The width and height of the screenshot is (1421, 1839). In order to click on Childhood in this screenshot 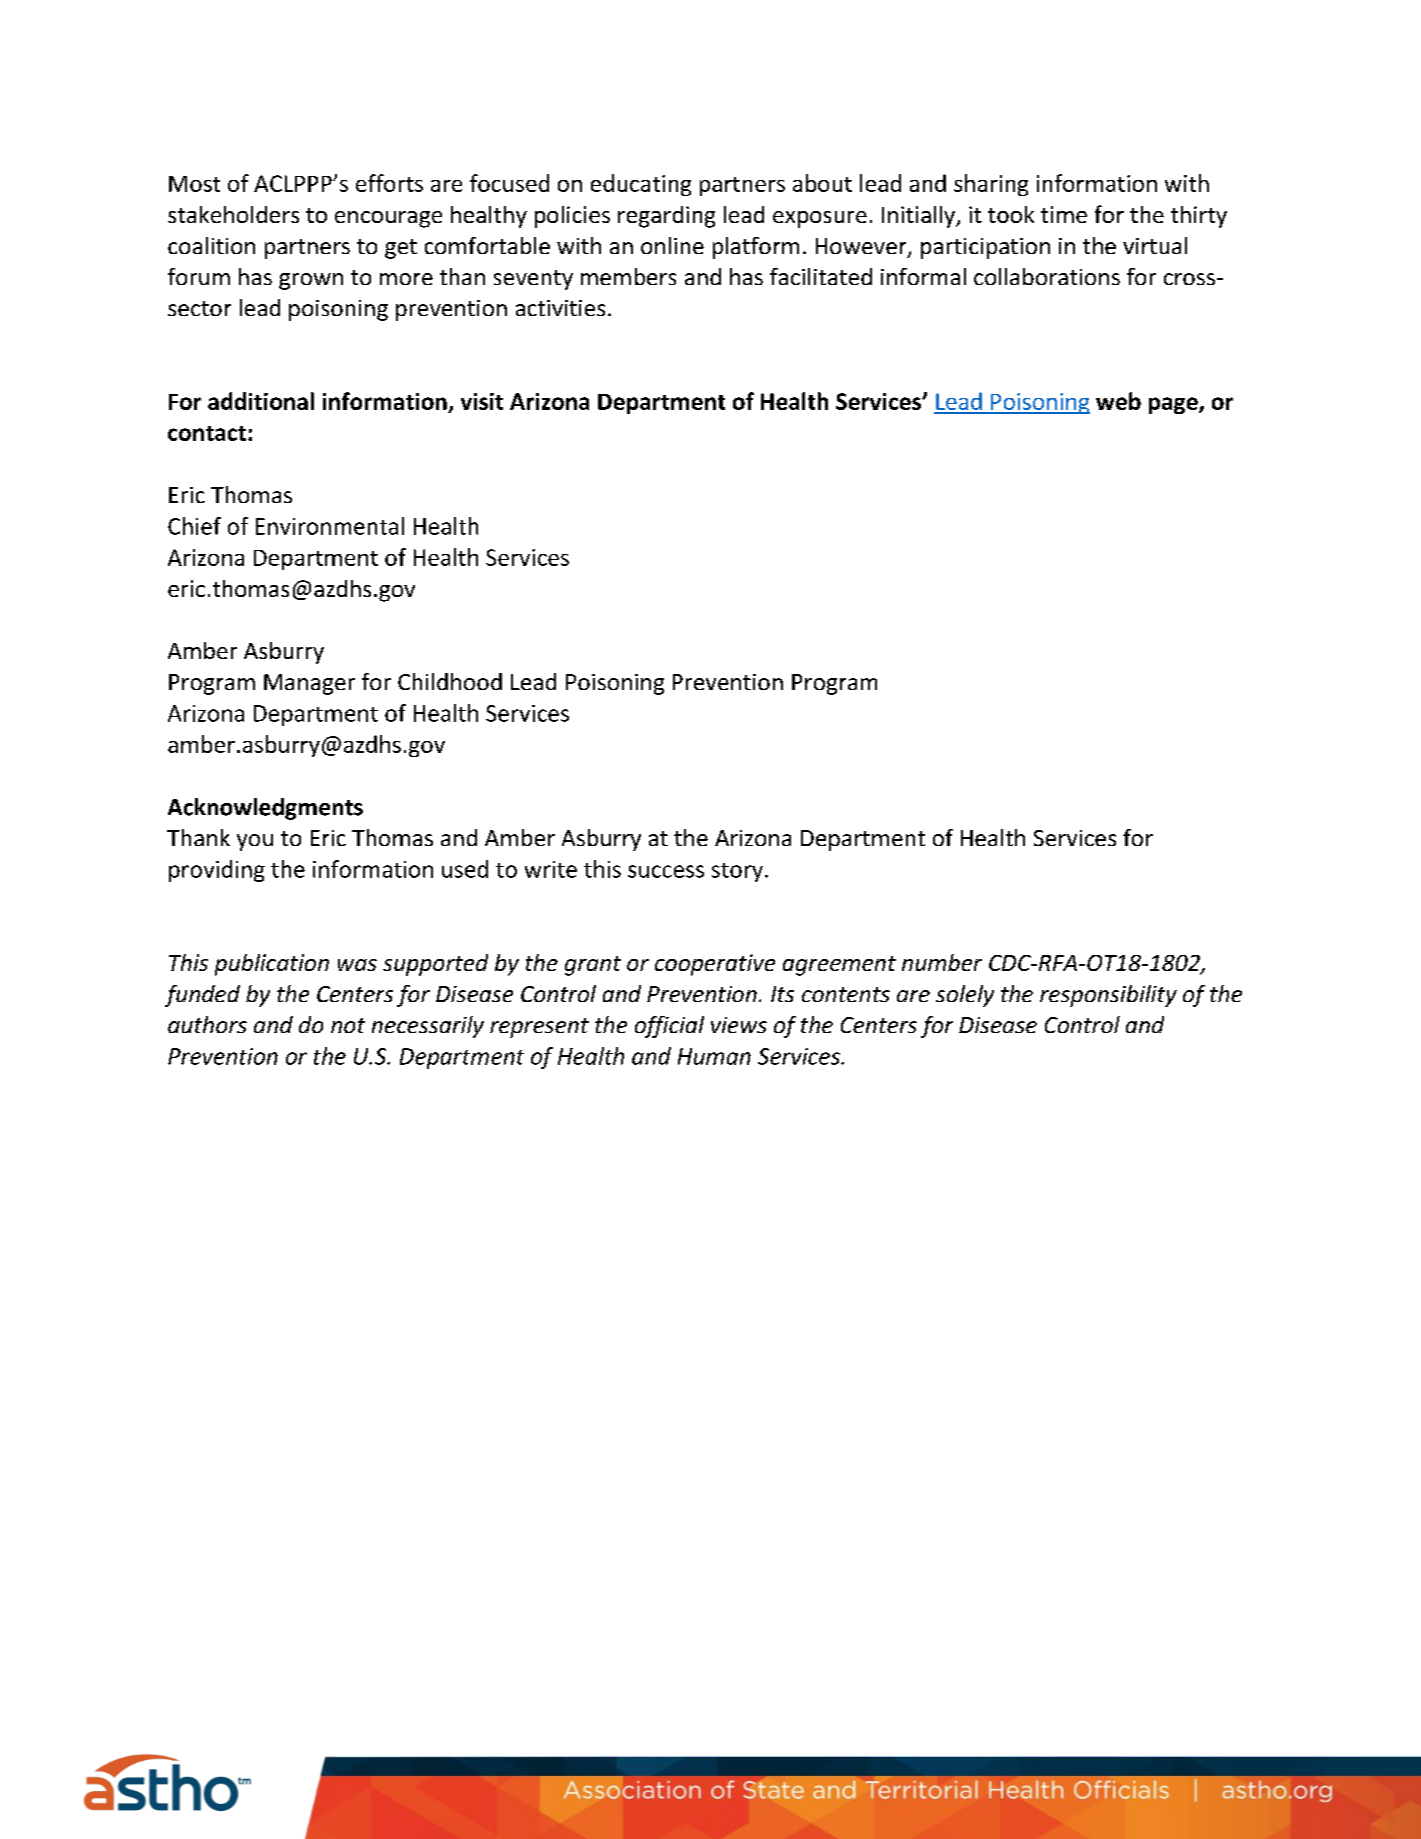, I will do `click(450, 681)`.
